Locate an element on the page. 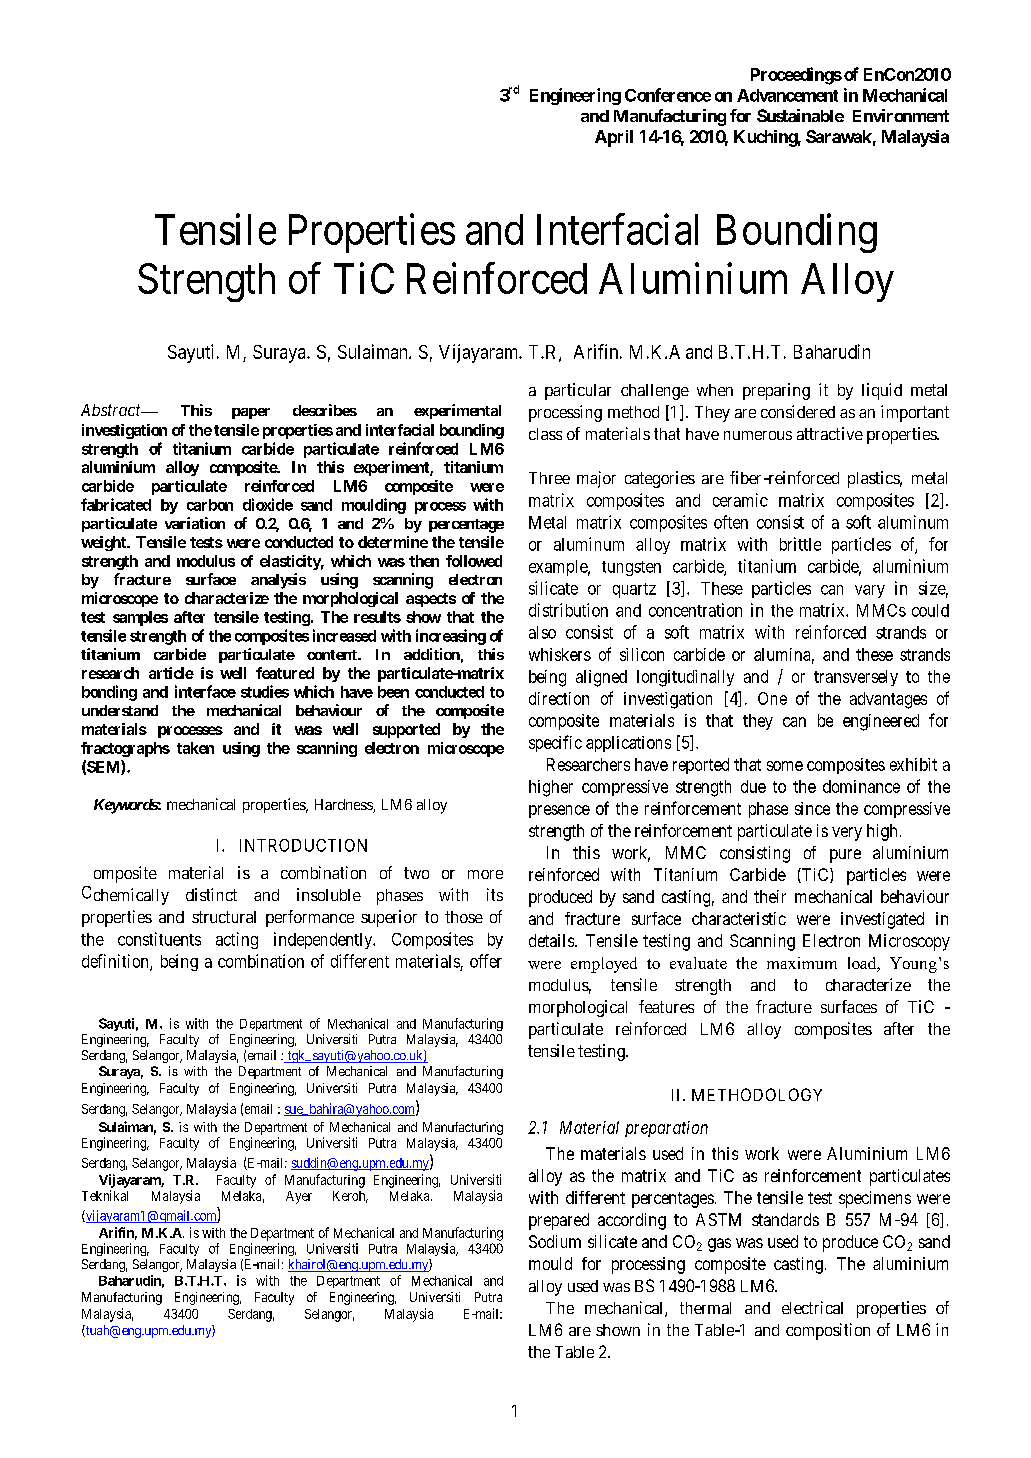 The image size is (1031, 1458). carbon is located at coordinates (210, 505).
